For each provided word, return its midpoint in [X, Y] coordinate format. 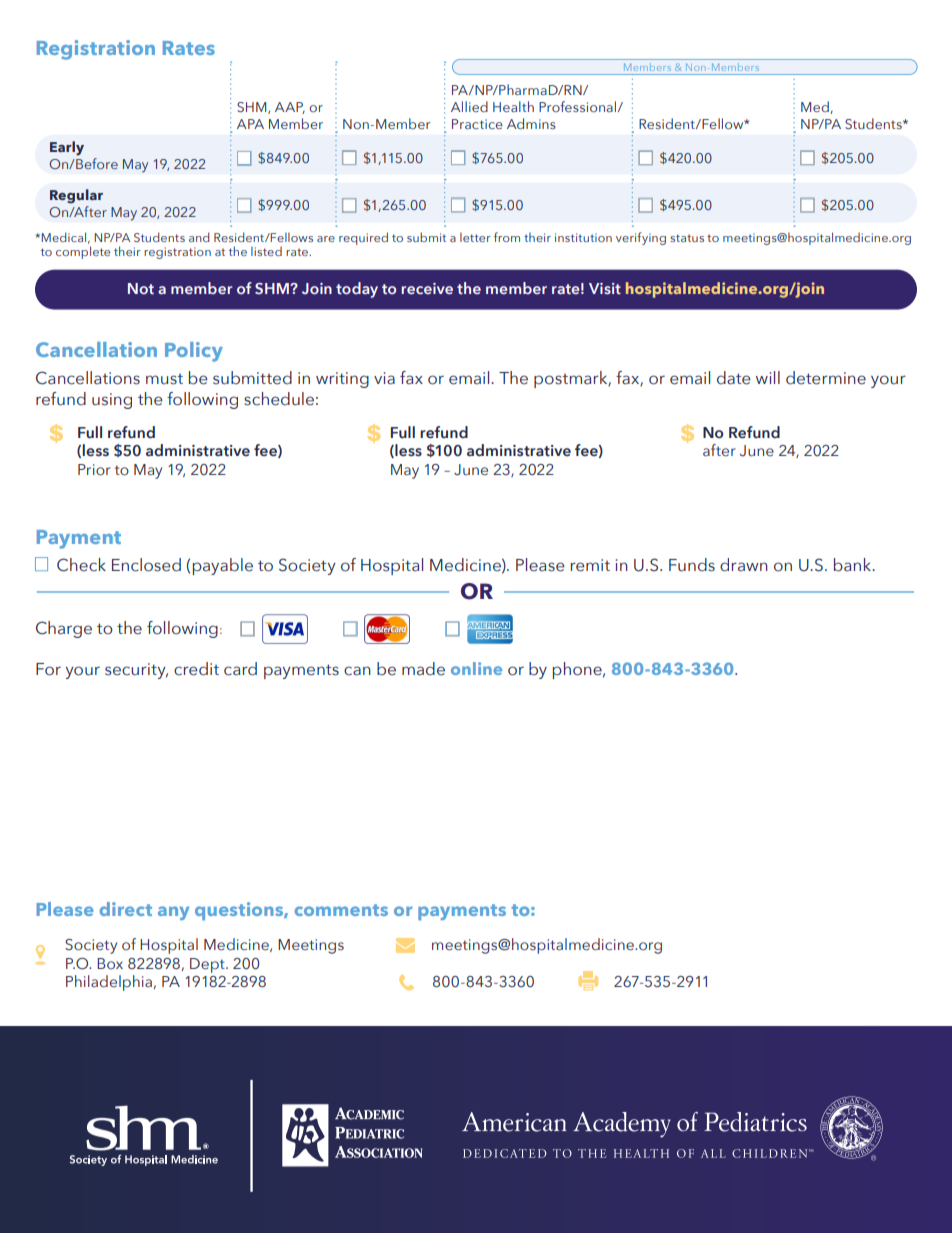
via [384, 378]
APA [250, 124]
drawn [744, 565]
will [768, 377]
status [687, 238]
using [112, 401]
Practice [477, 124]
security [136, 671]
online [476, 668]
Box [110, 964]
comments [341, 910]
